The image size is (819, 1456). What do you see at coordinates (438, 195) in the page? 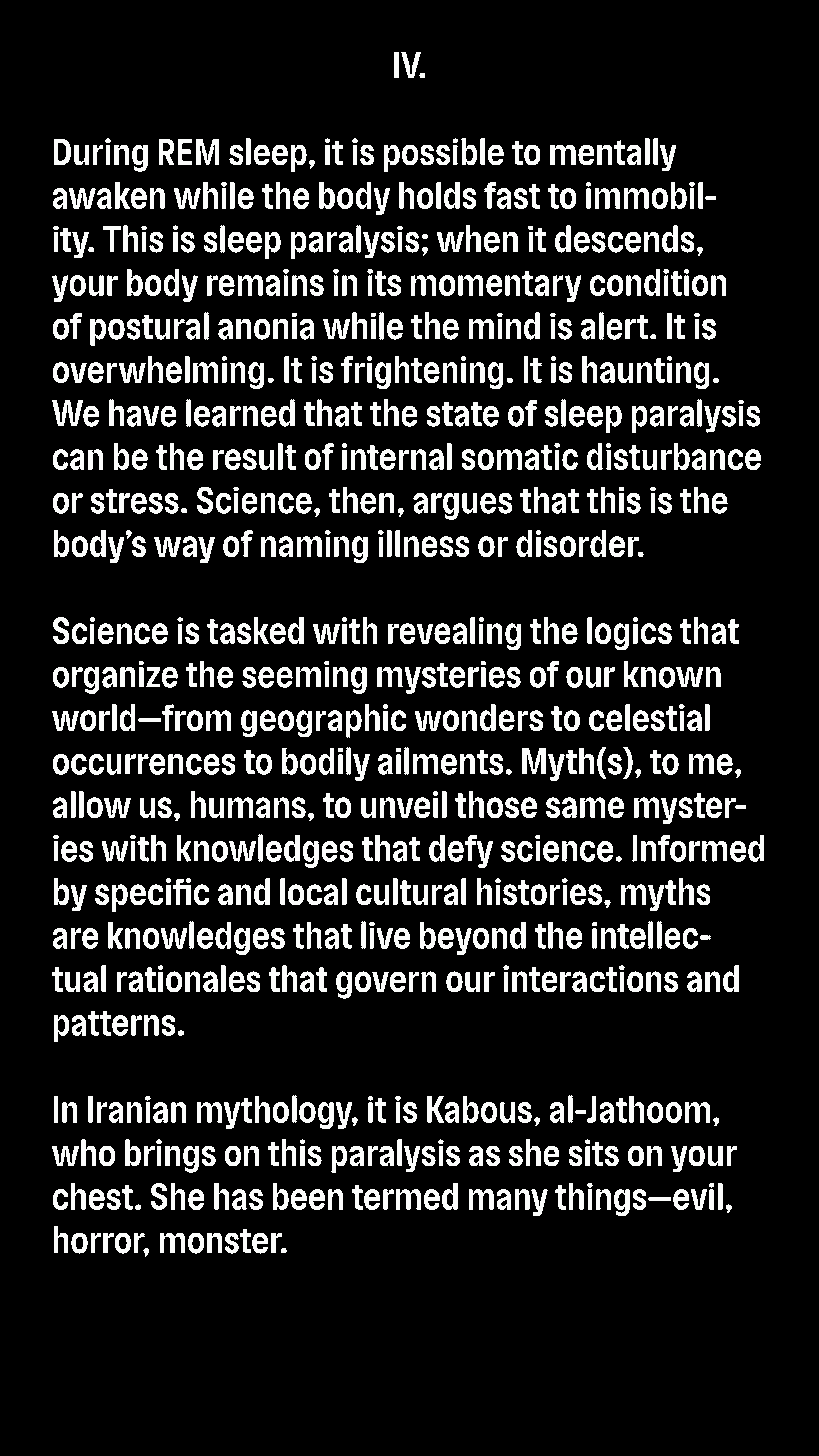
I see `holds` at bounding box center [438, 195].
